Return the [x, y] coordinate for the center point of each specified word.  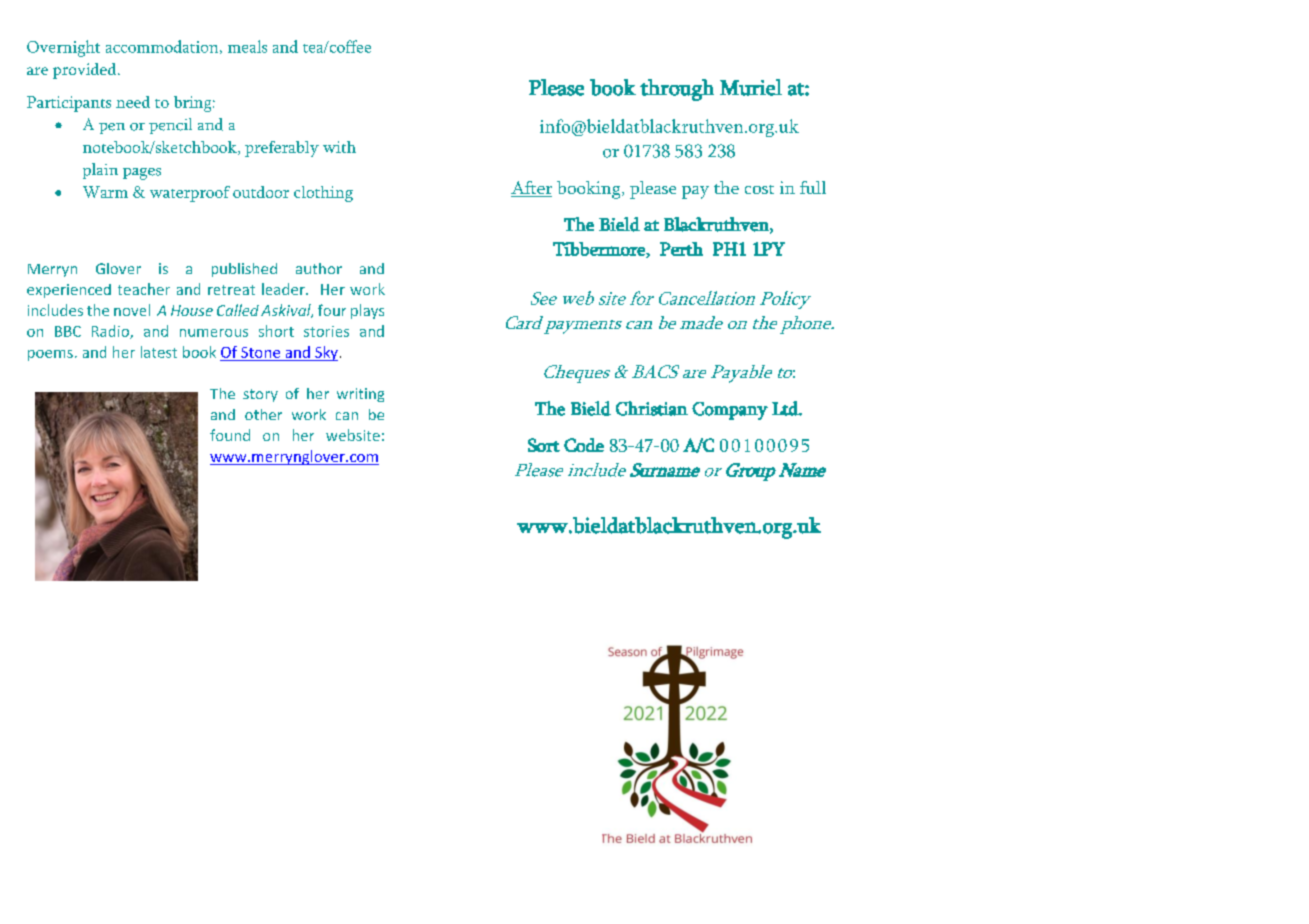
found [230, 435]
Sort [544, 445]
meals [247, 46]
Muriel [751, 87]
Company [730, 411]
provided [86, 71]
